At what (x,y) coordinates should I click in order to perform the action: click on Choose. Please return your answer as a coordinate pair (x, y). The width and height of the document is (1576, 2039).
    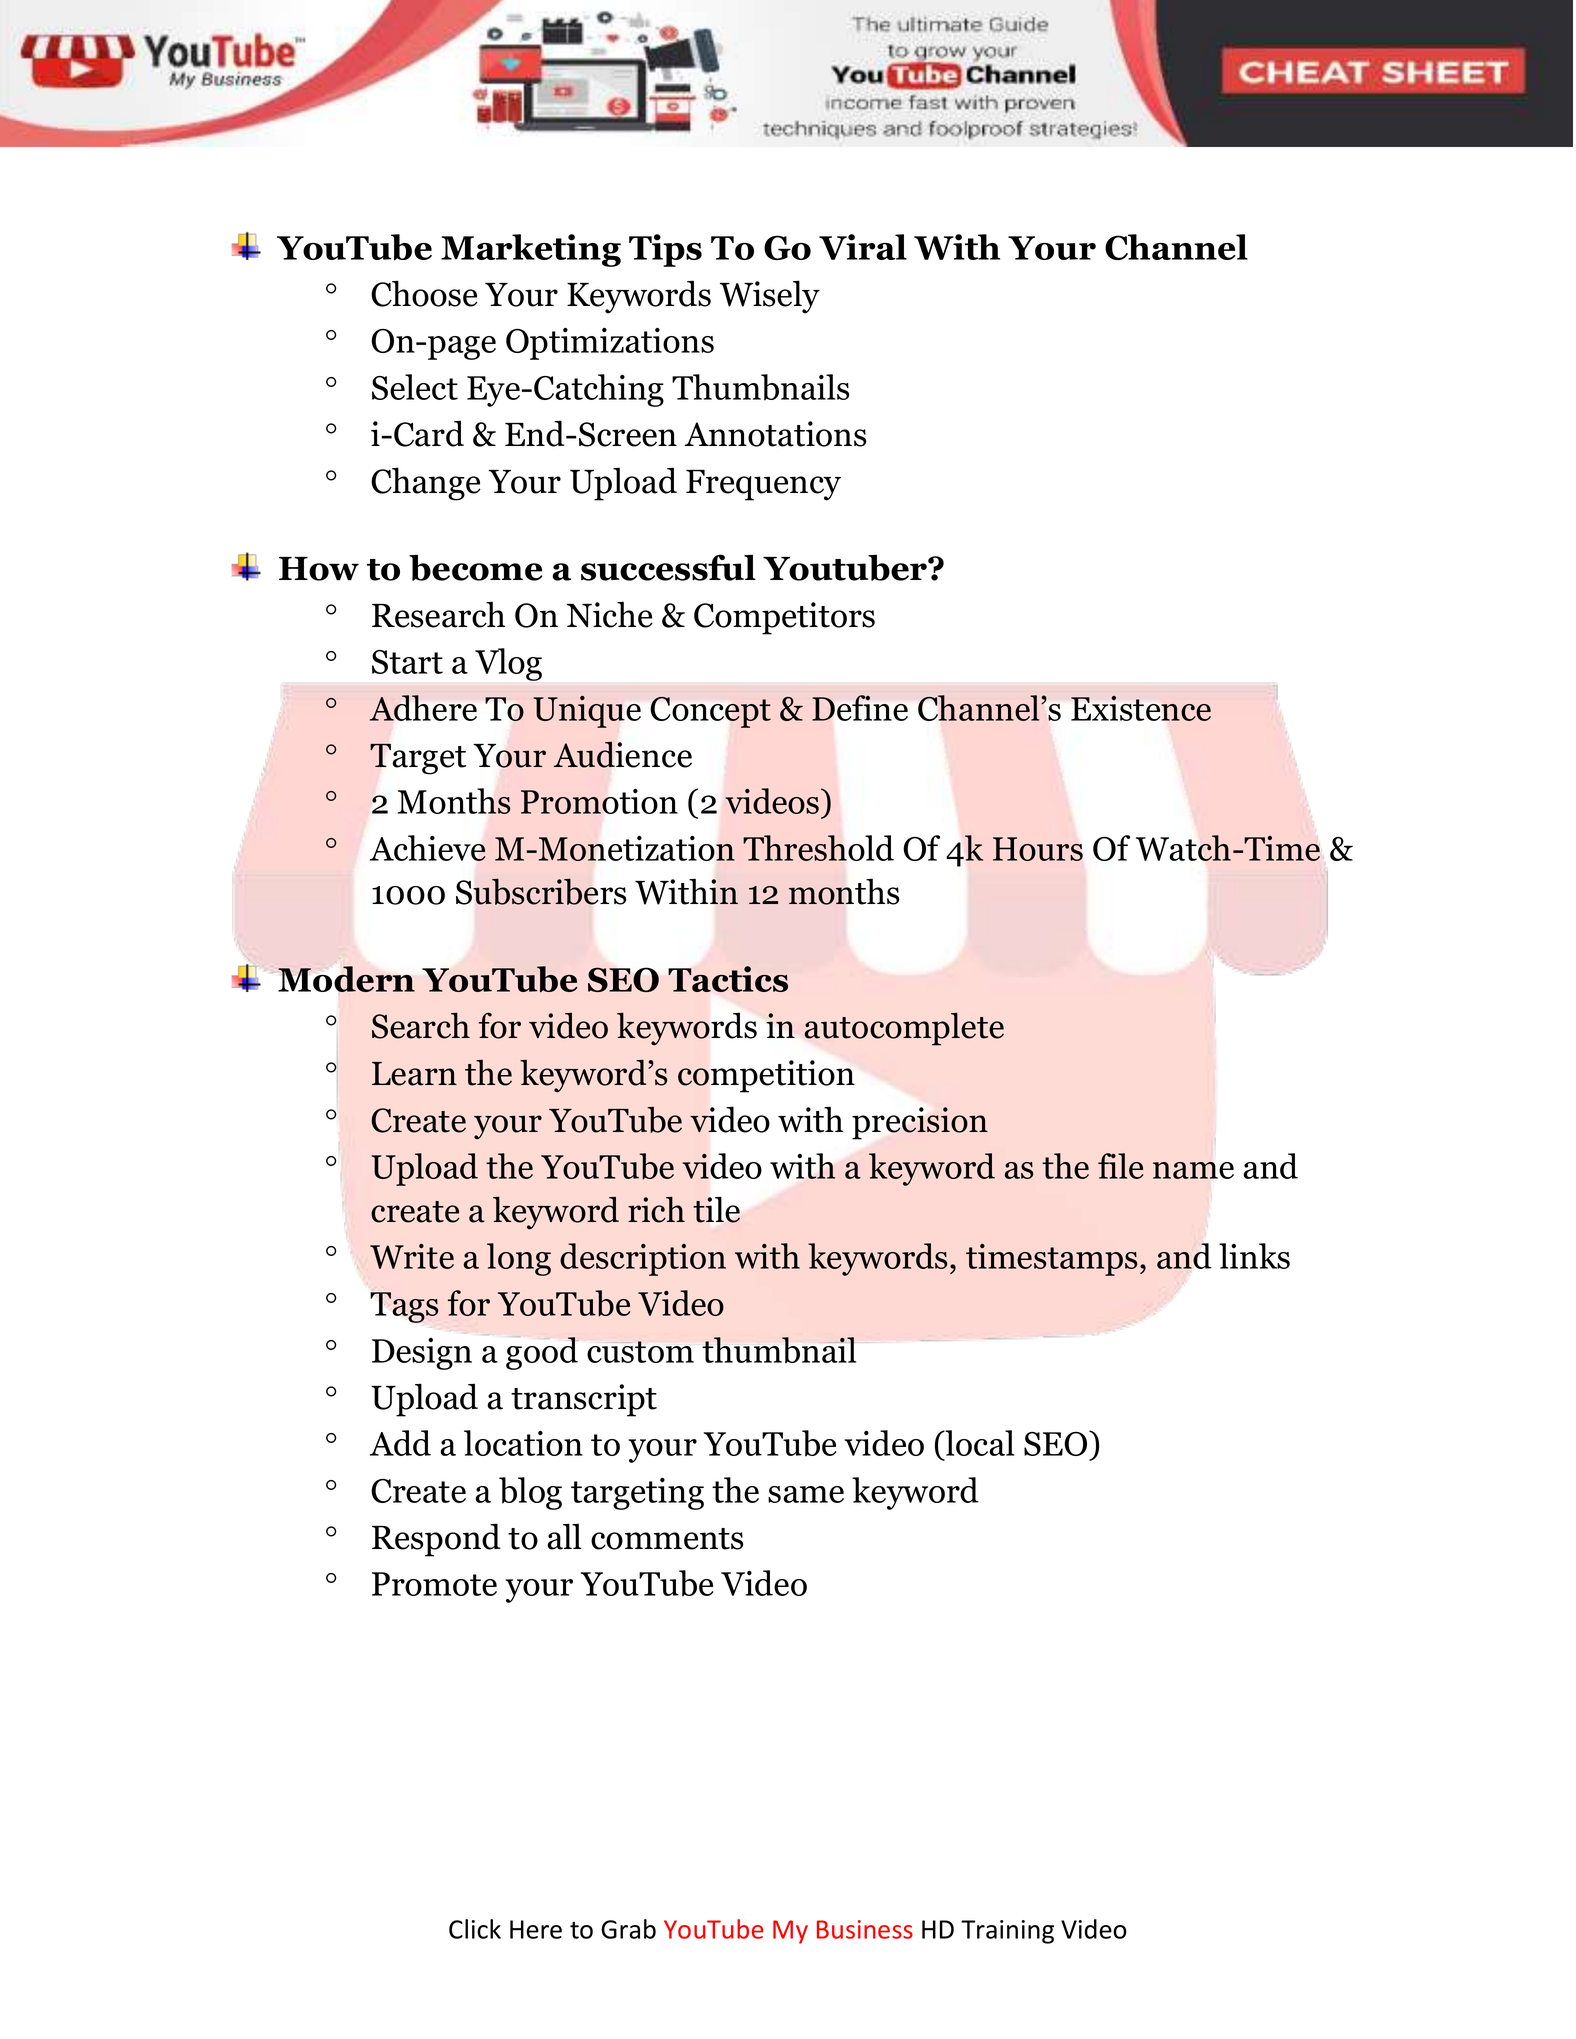
    Looking at the image, I should click on (424, 293).
